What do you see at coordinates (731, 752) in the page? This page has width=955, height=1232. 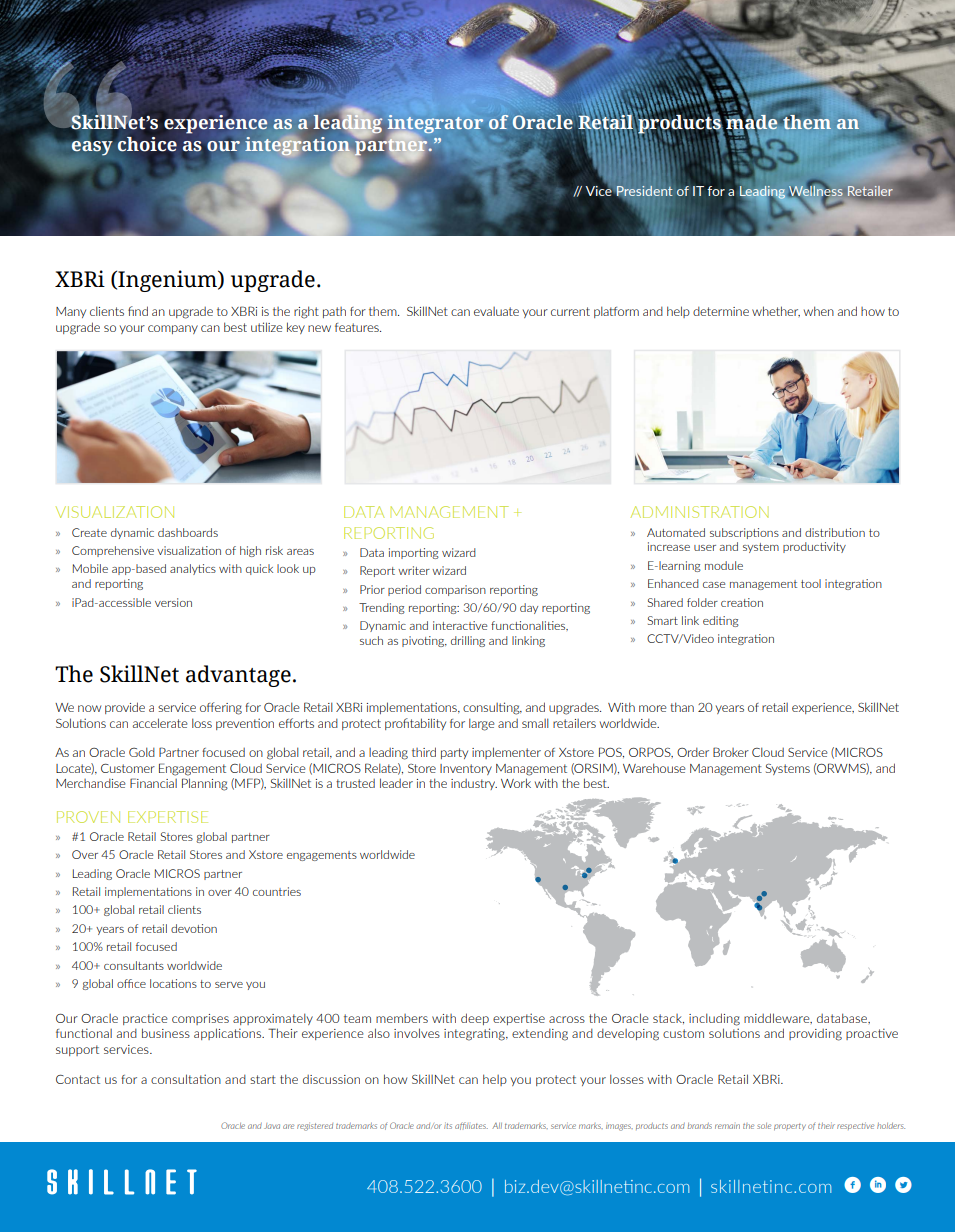 I see `Broker` at bounding box center [731, 752].
